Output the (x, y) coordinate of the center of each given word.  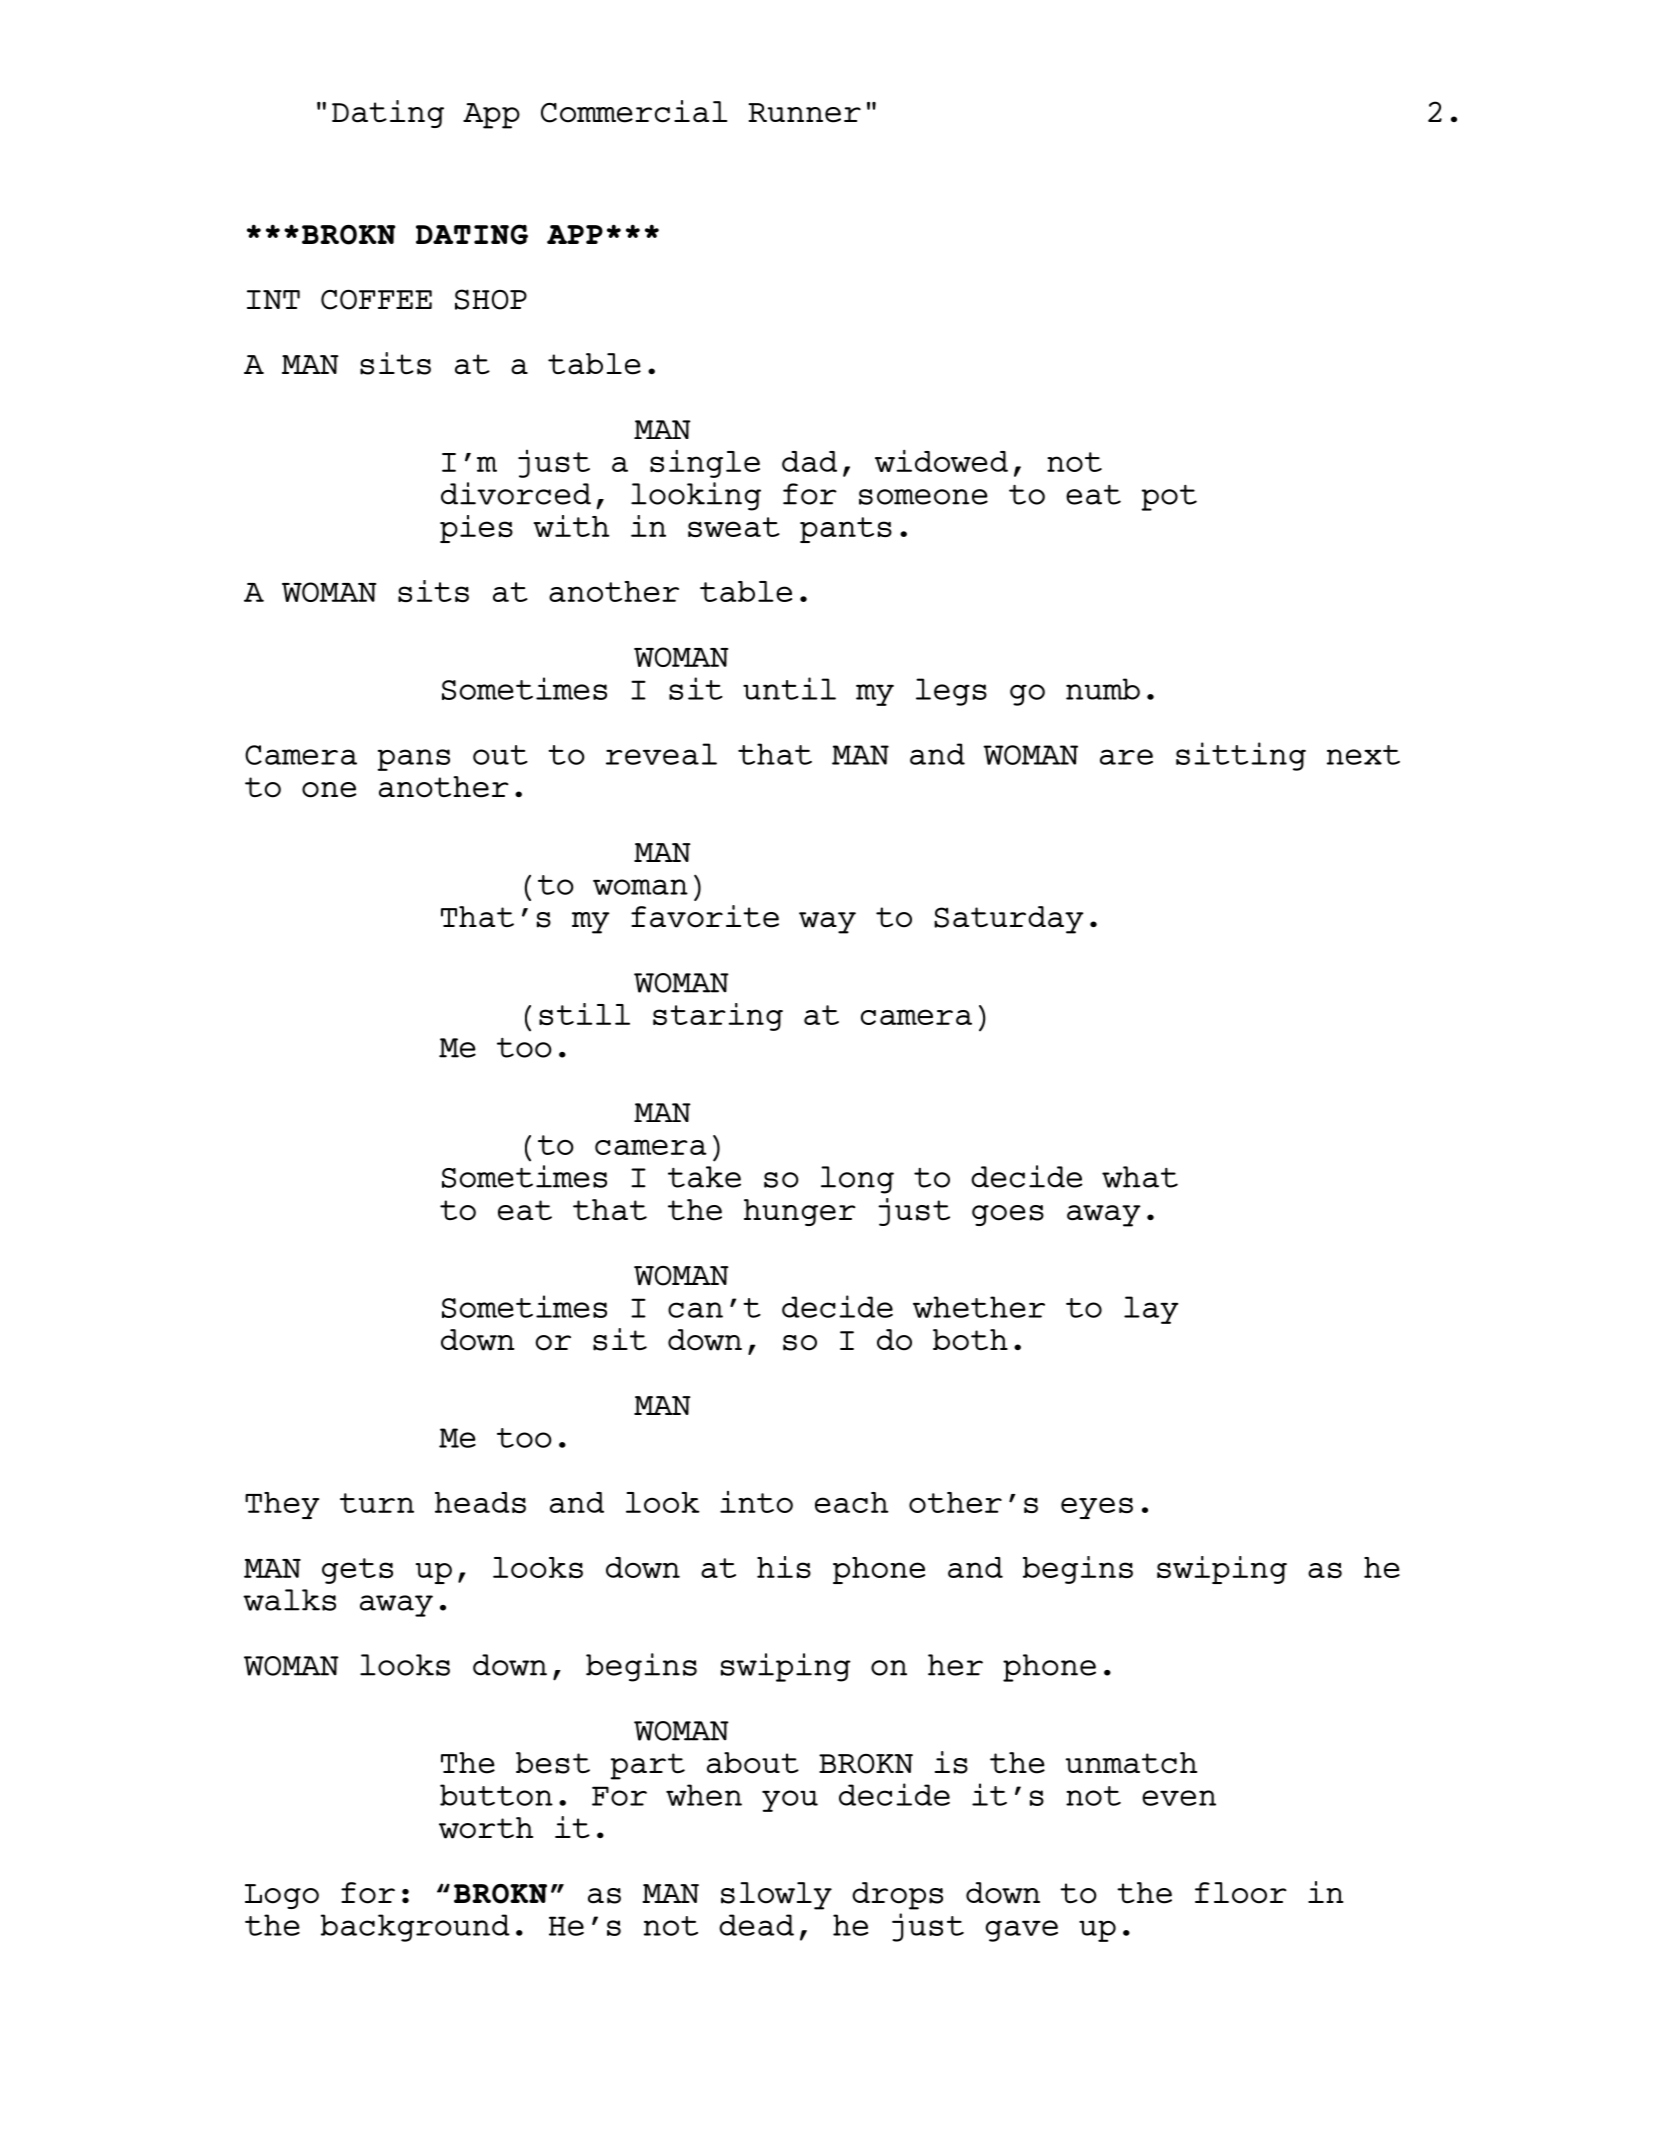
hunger (800, 1212)
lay (1151, 1310)
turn (377, 1503)
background (415, 1928)
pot (1169, 498)
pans (414, 760)
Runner (804, 113)
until (789, 688)
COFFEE (376, 300)
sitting (1241, 756)
